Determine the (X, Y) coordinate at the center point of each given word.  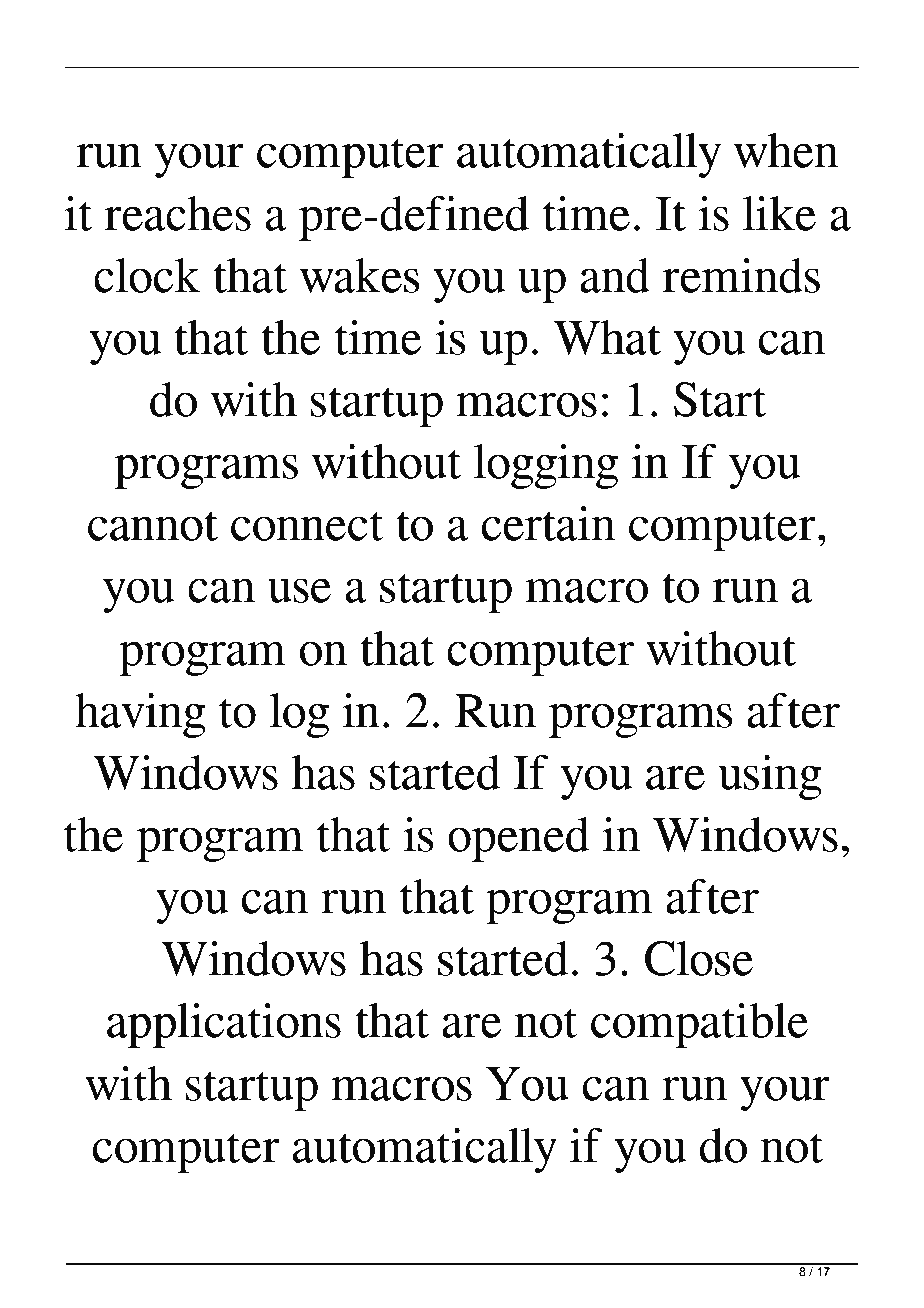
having (140, 715)
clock (147, 275)
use (299, 590)
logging (546, 466)
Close (699, 958)
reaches (177, 213)
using (770, 777)
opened (519, 839)
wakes (360, 275)
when (786, 150)
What (607, 337)
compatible (699, 1025)
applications (224, 1025)
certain (548, 523)
